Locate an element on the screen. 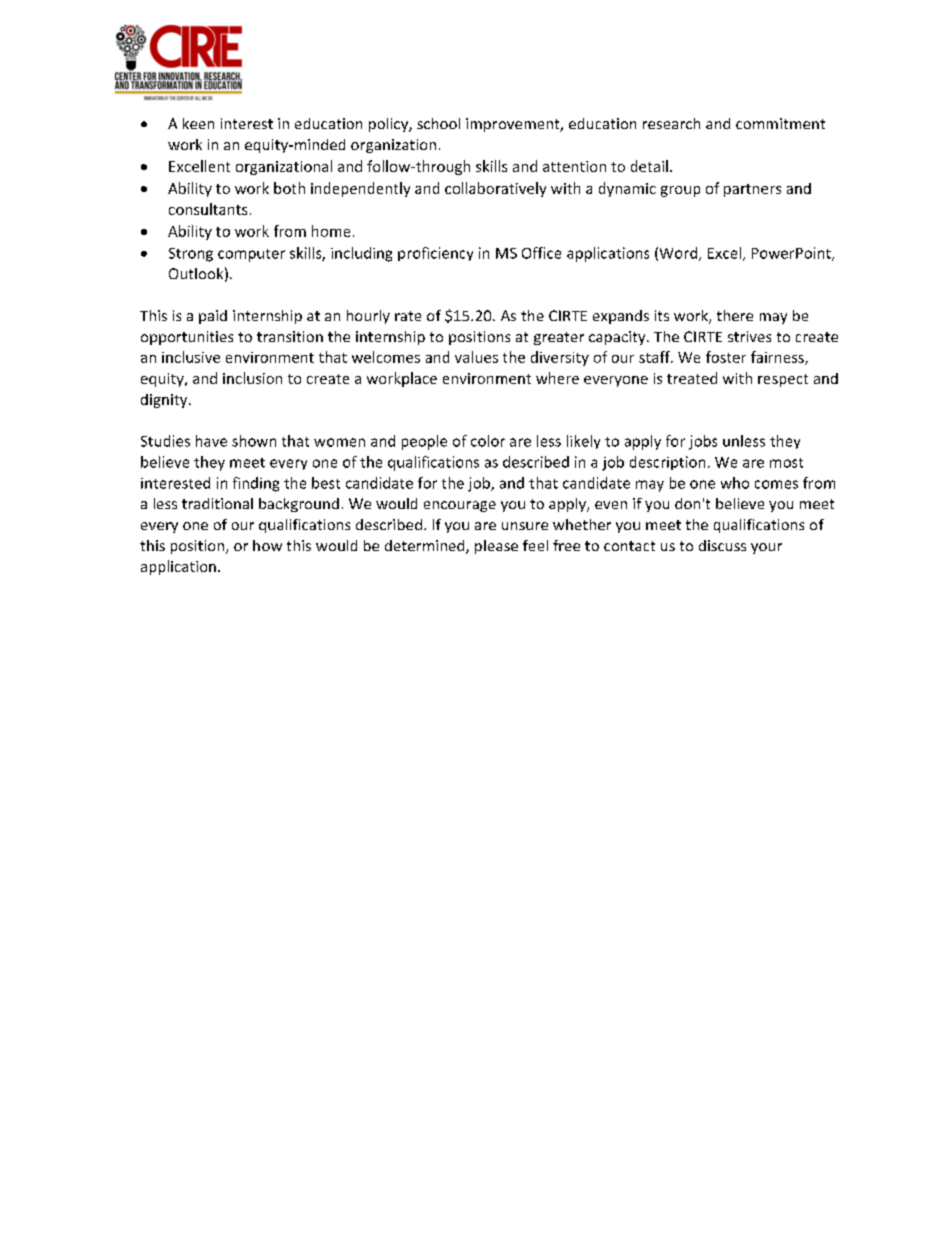  transition is located at coordinates (290, 336).
